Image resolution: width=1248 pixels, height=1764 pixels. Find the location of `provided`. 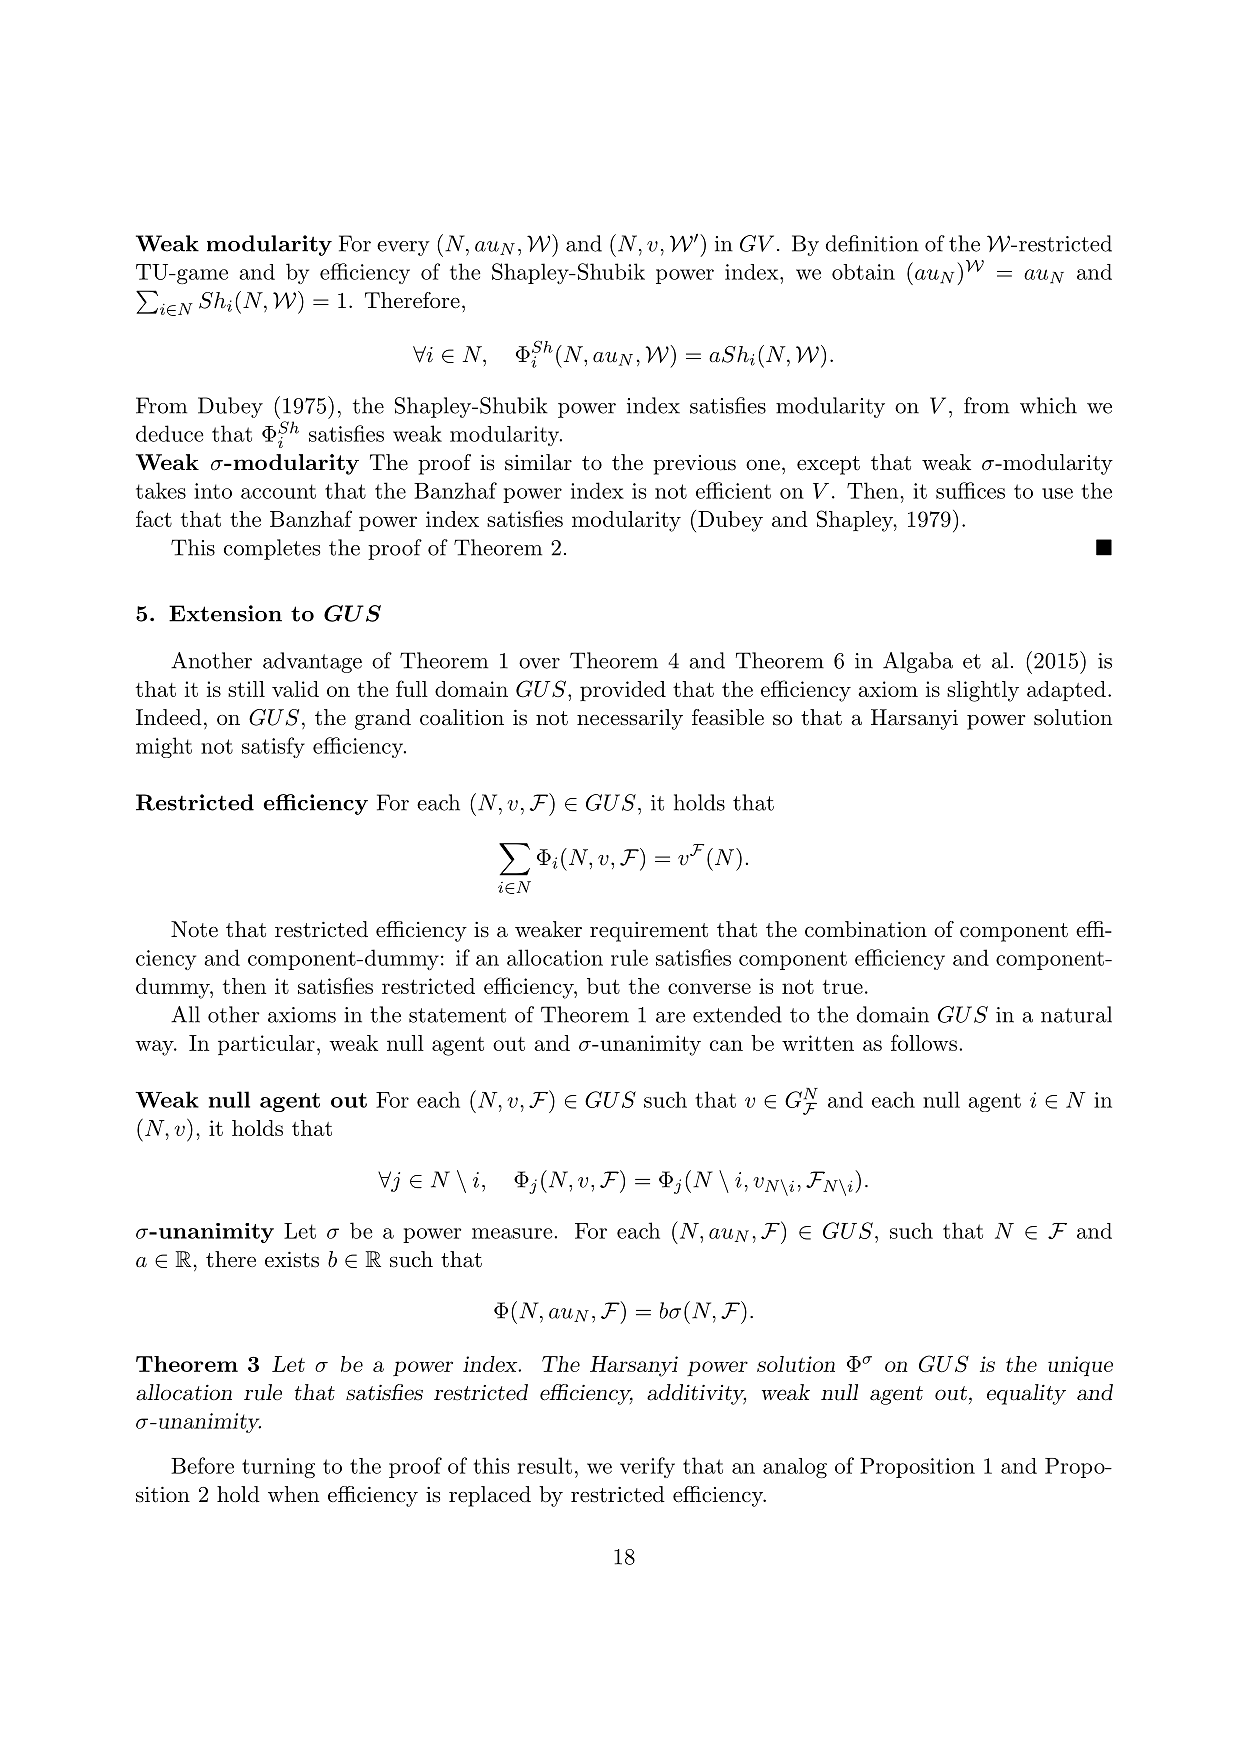

provided is located at coordinates (623, 691).
